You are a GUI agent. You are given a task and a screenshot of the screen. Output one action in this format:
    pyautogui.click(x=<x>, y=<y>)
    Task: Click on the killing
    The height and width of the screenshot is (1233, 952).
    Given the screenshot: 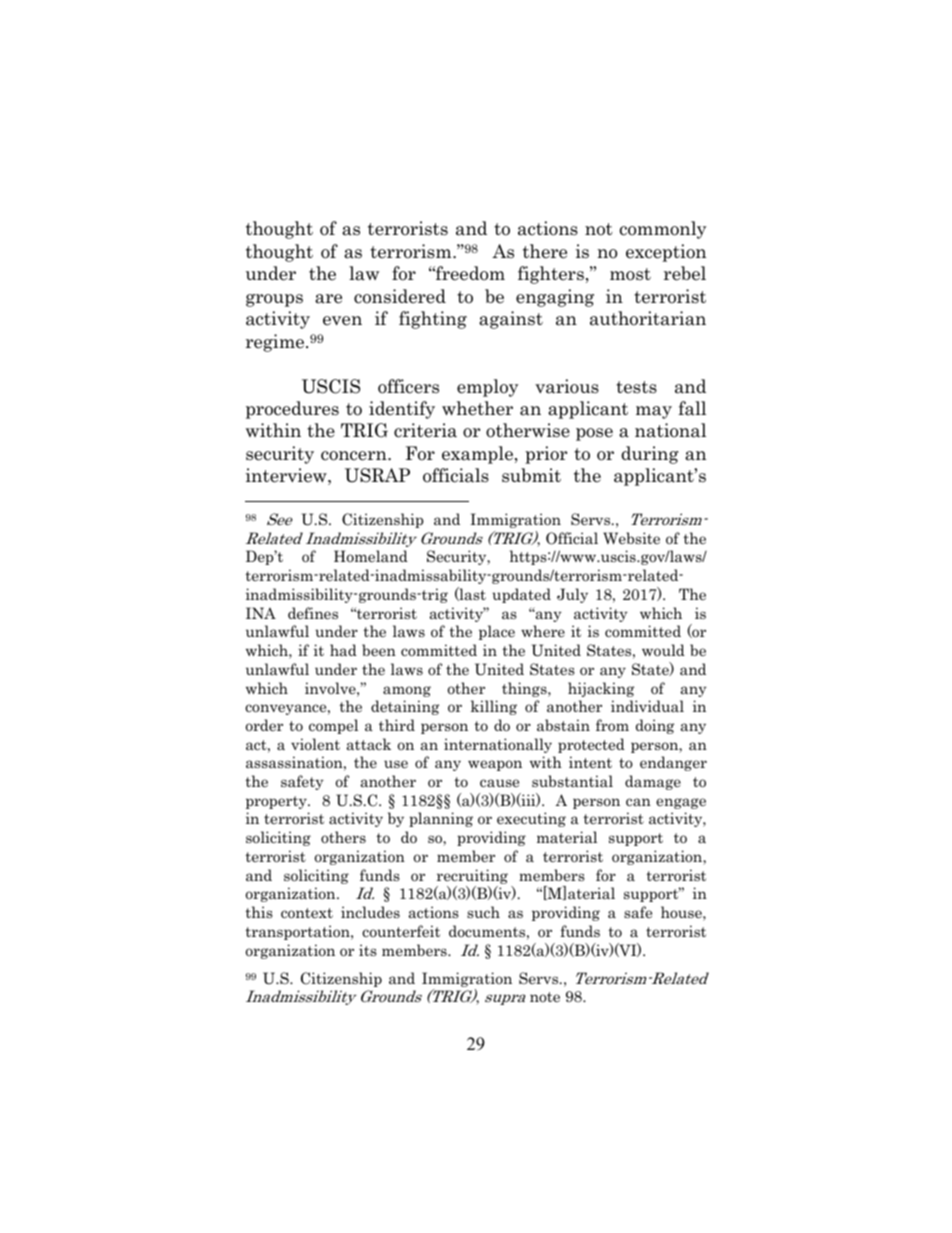 What is the action you would take?
    pyautogui.click(x=494, y=707)
